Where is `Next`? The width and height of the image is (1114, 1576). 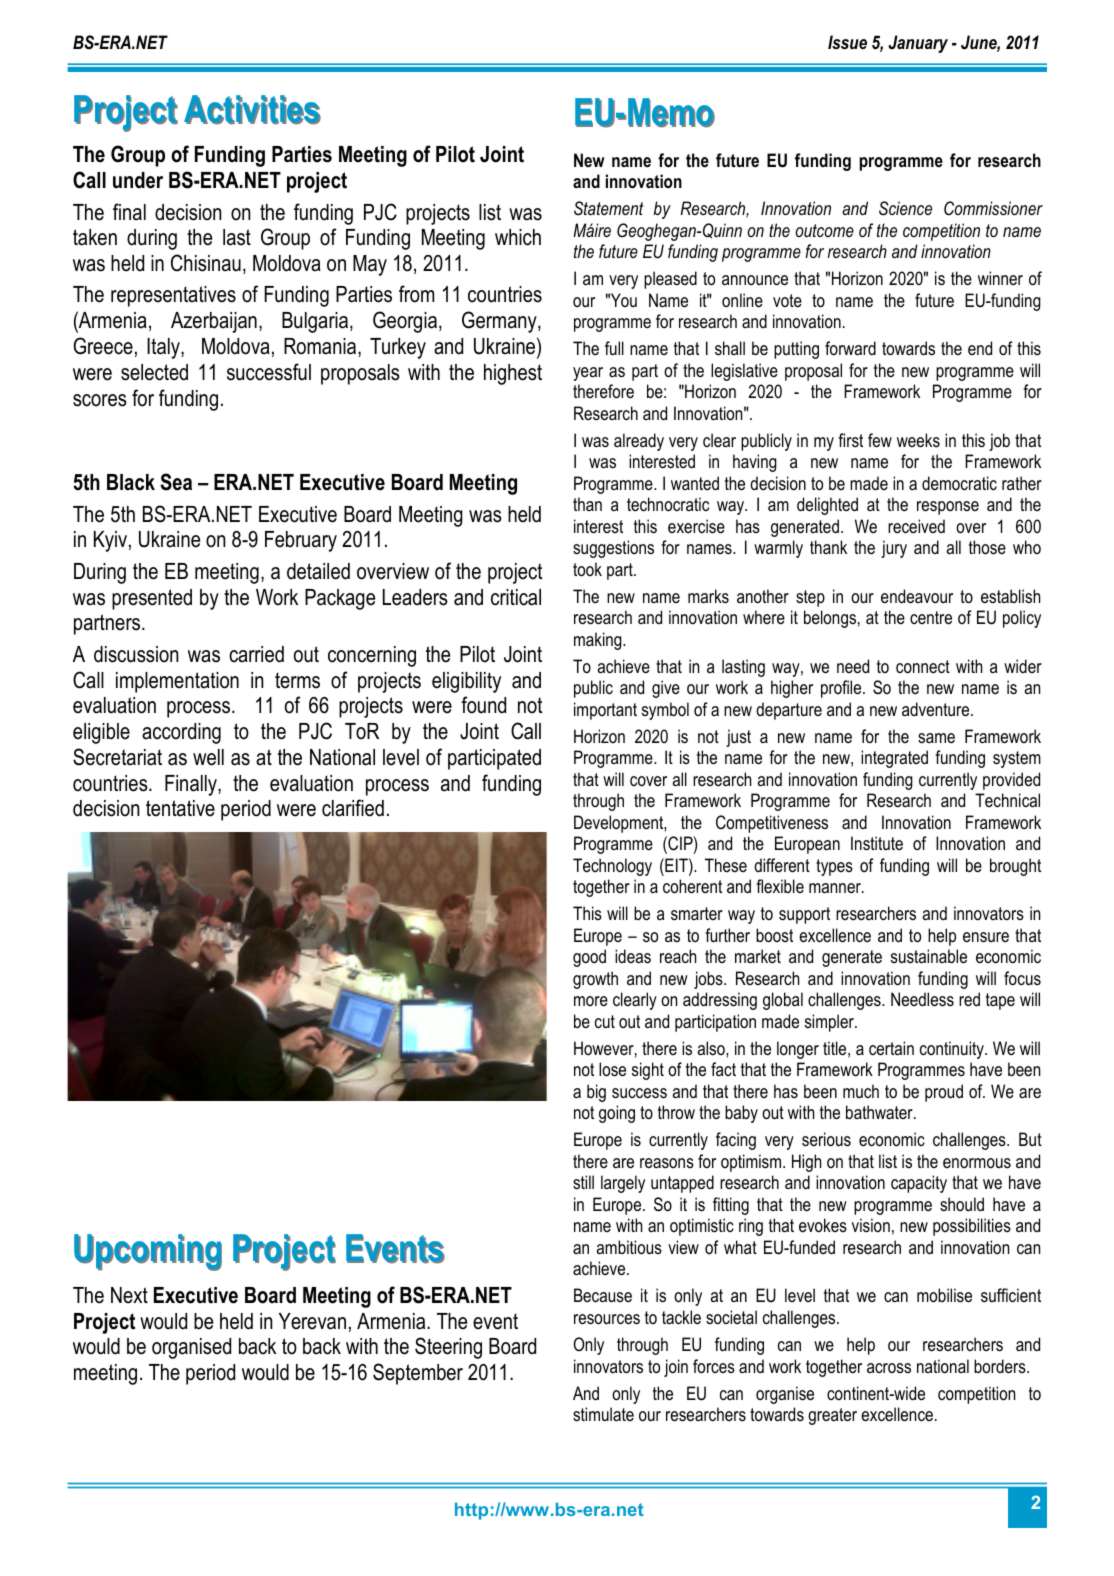 Next is located at coordinates (129, 1295).
